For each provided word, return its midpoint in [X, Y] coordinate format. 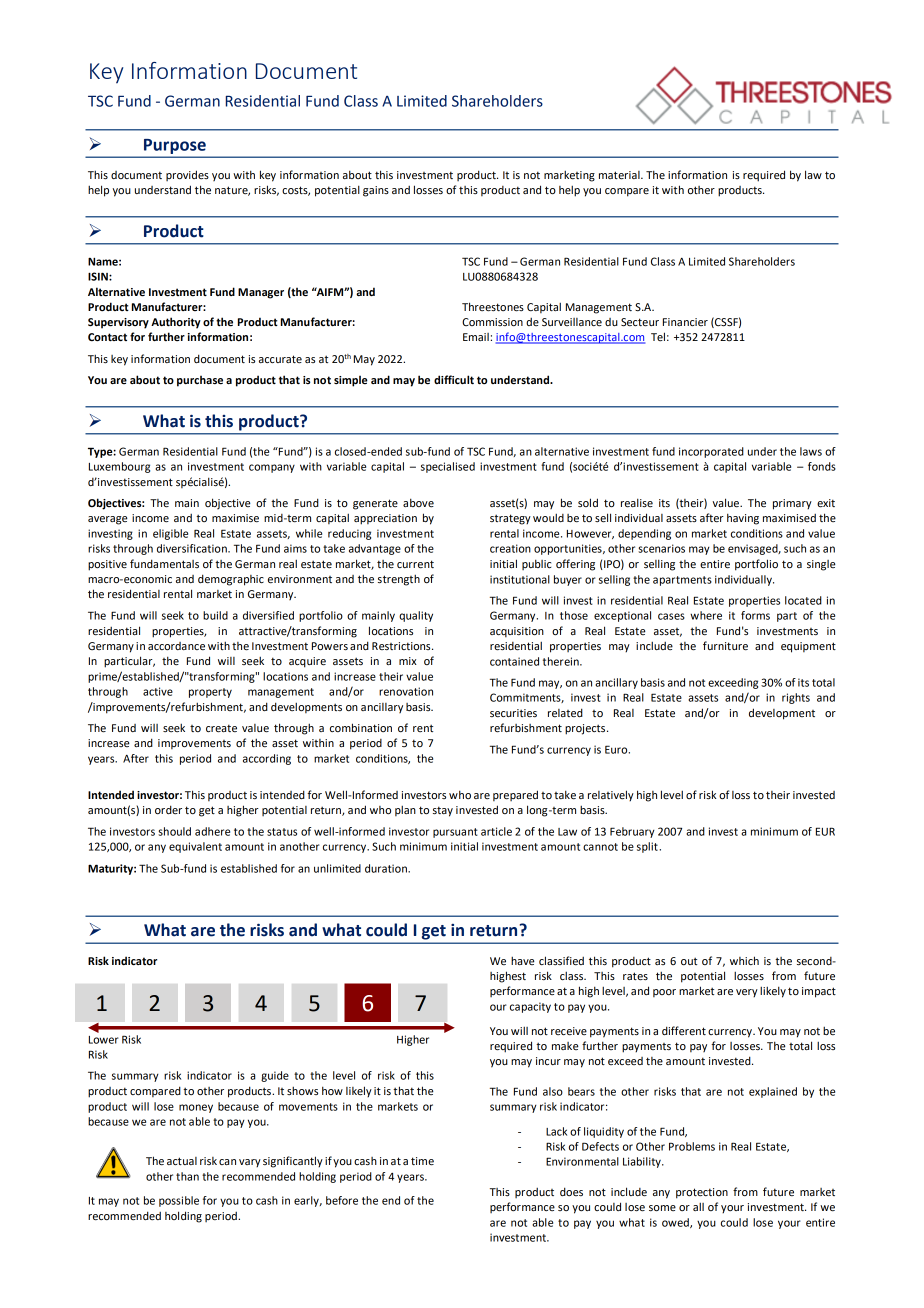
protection [702, 1193]
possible [179, 1201]
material [620, 175]
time [422, 1161]
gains [376, 191]
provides [187, 175]
